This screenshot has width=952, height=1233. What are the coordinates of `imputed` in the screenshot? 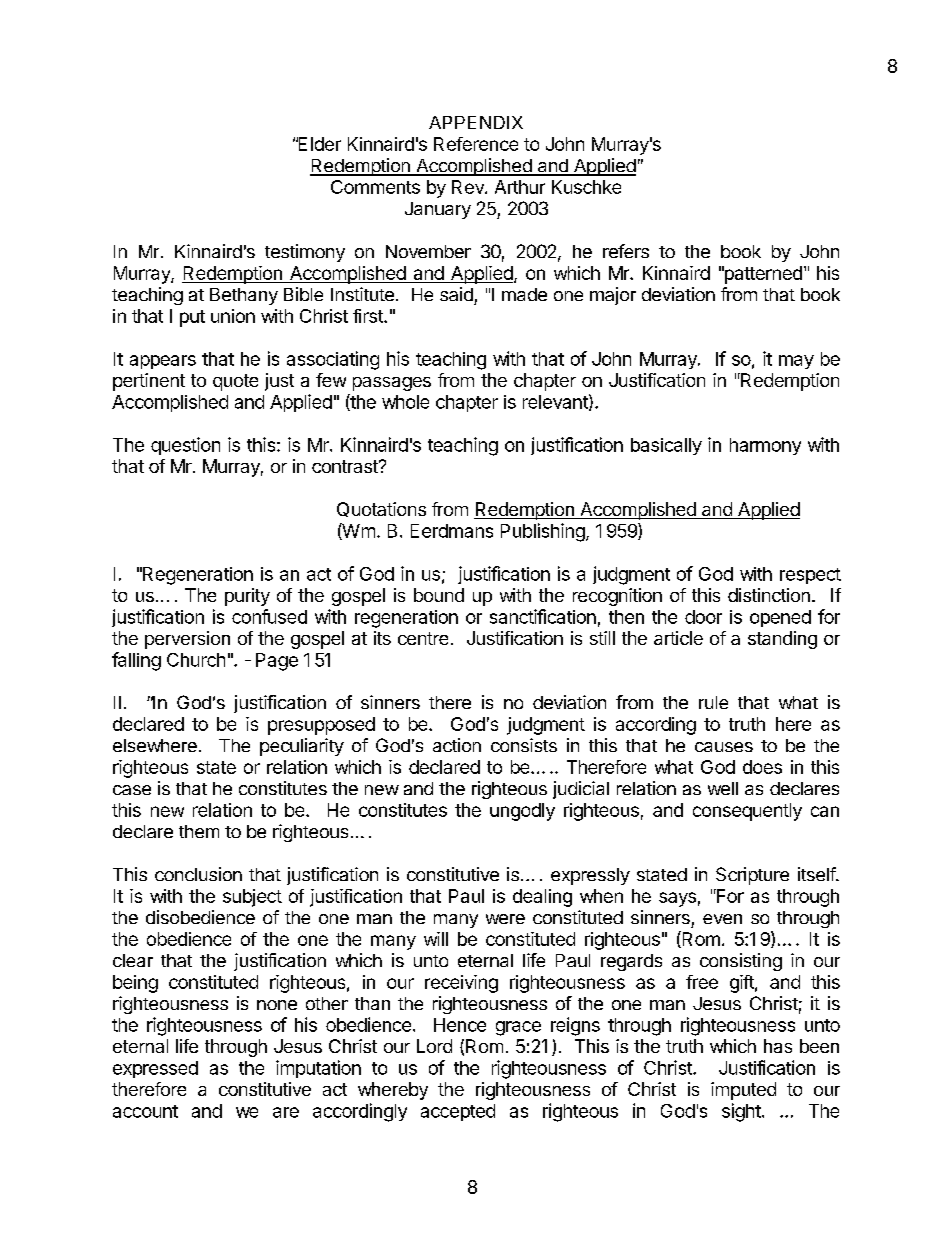 It's located at (743, 1091).
